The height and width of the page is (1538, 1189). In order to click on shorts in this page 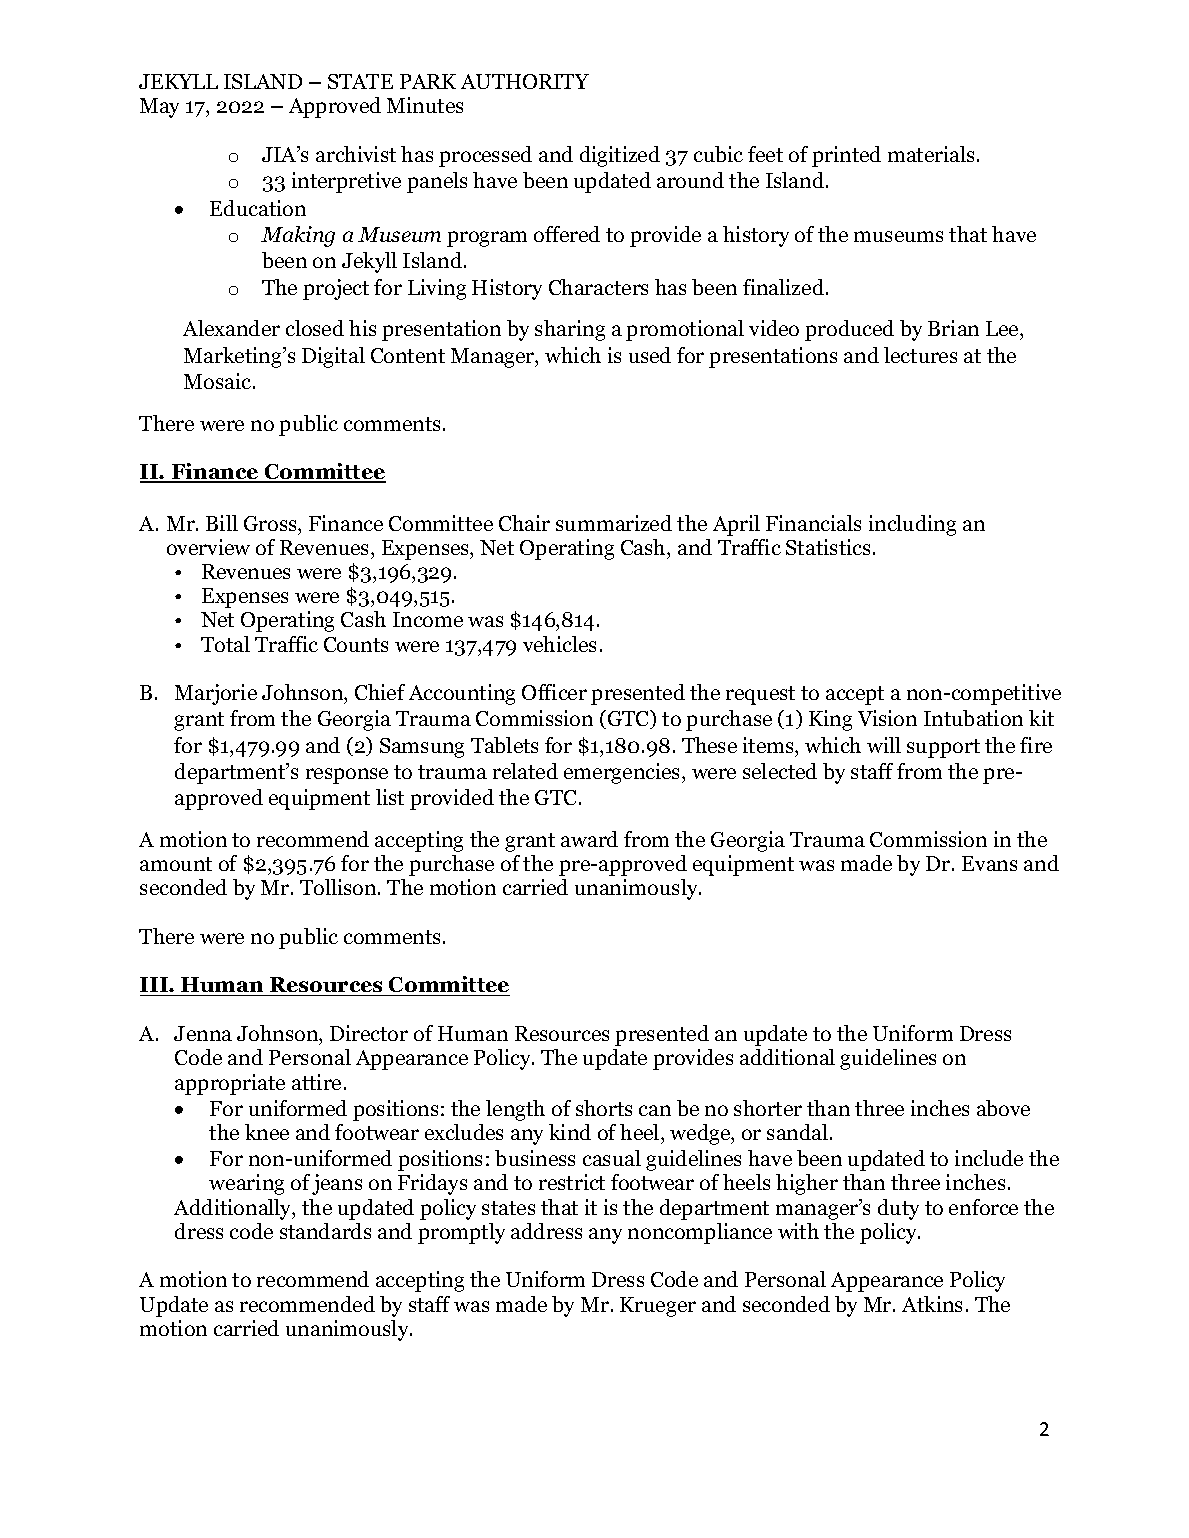, I will do `click(604, 1108)`.
